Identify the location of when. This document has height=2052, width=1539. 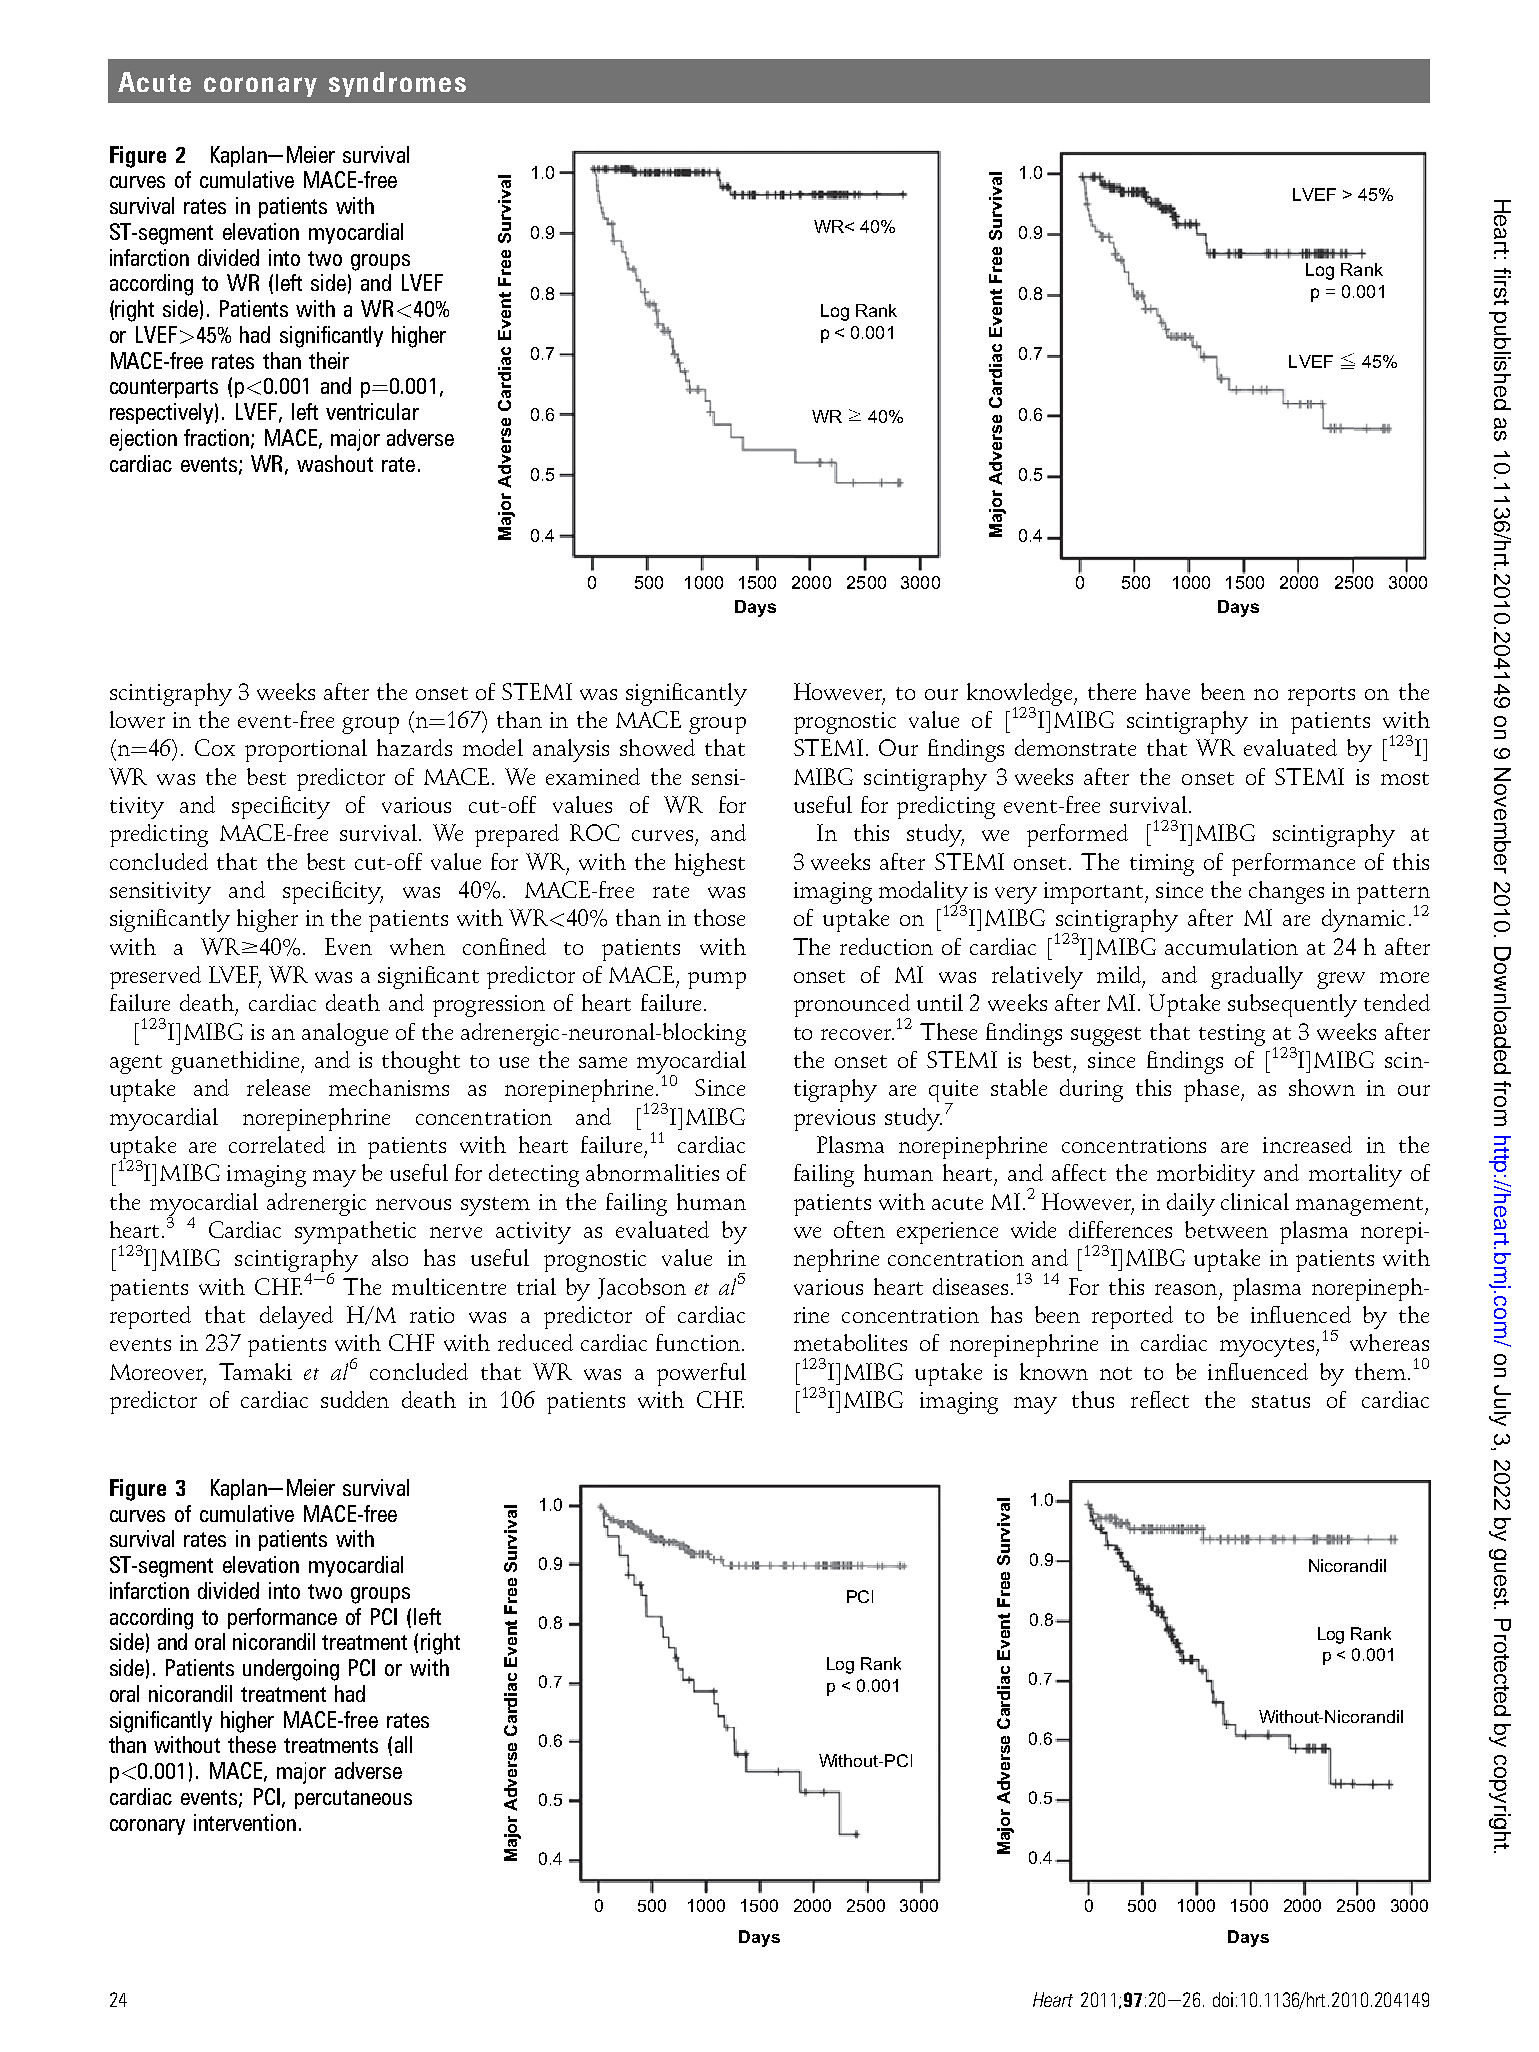
(417, 946).
